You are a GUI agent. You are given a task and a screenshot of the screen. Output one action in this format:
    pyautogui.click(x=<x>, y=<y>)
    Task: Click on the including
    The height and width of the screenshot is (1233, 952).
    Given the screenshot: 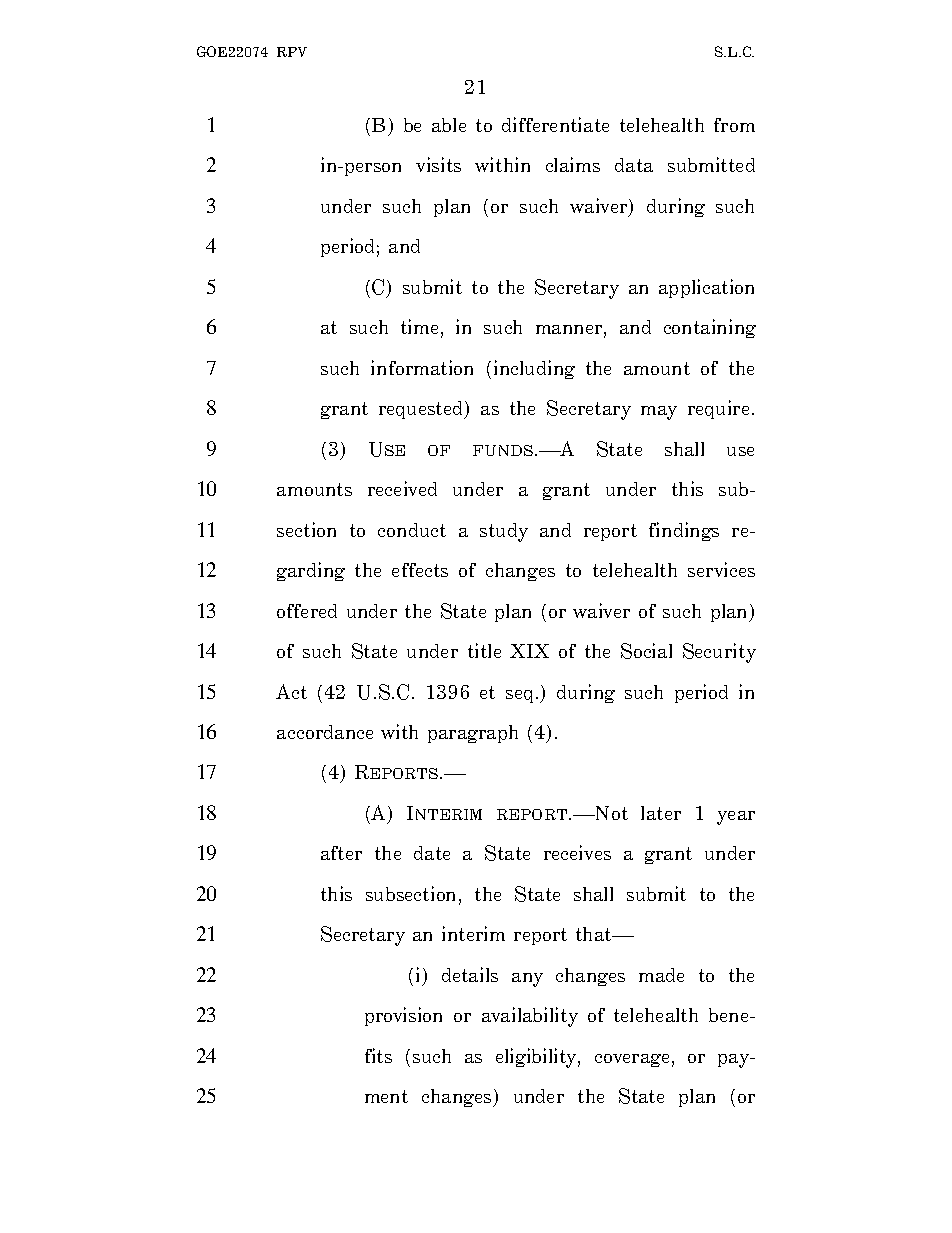 What is the action you would take?
    pyautogui.click(x=534, y=369)
